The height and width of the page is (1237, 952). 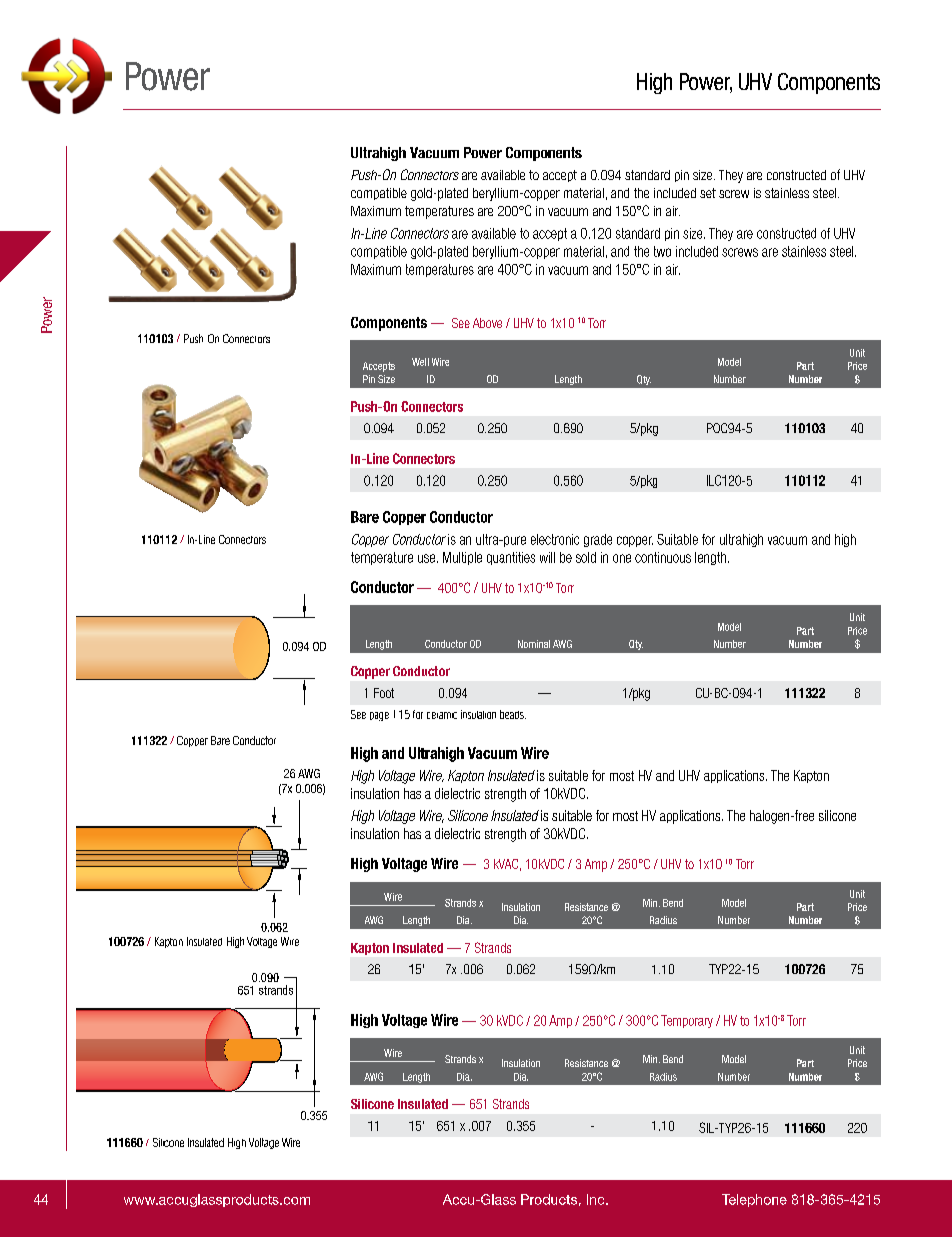 I want to click on Well, so click(x=420, y=362).
